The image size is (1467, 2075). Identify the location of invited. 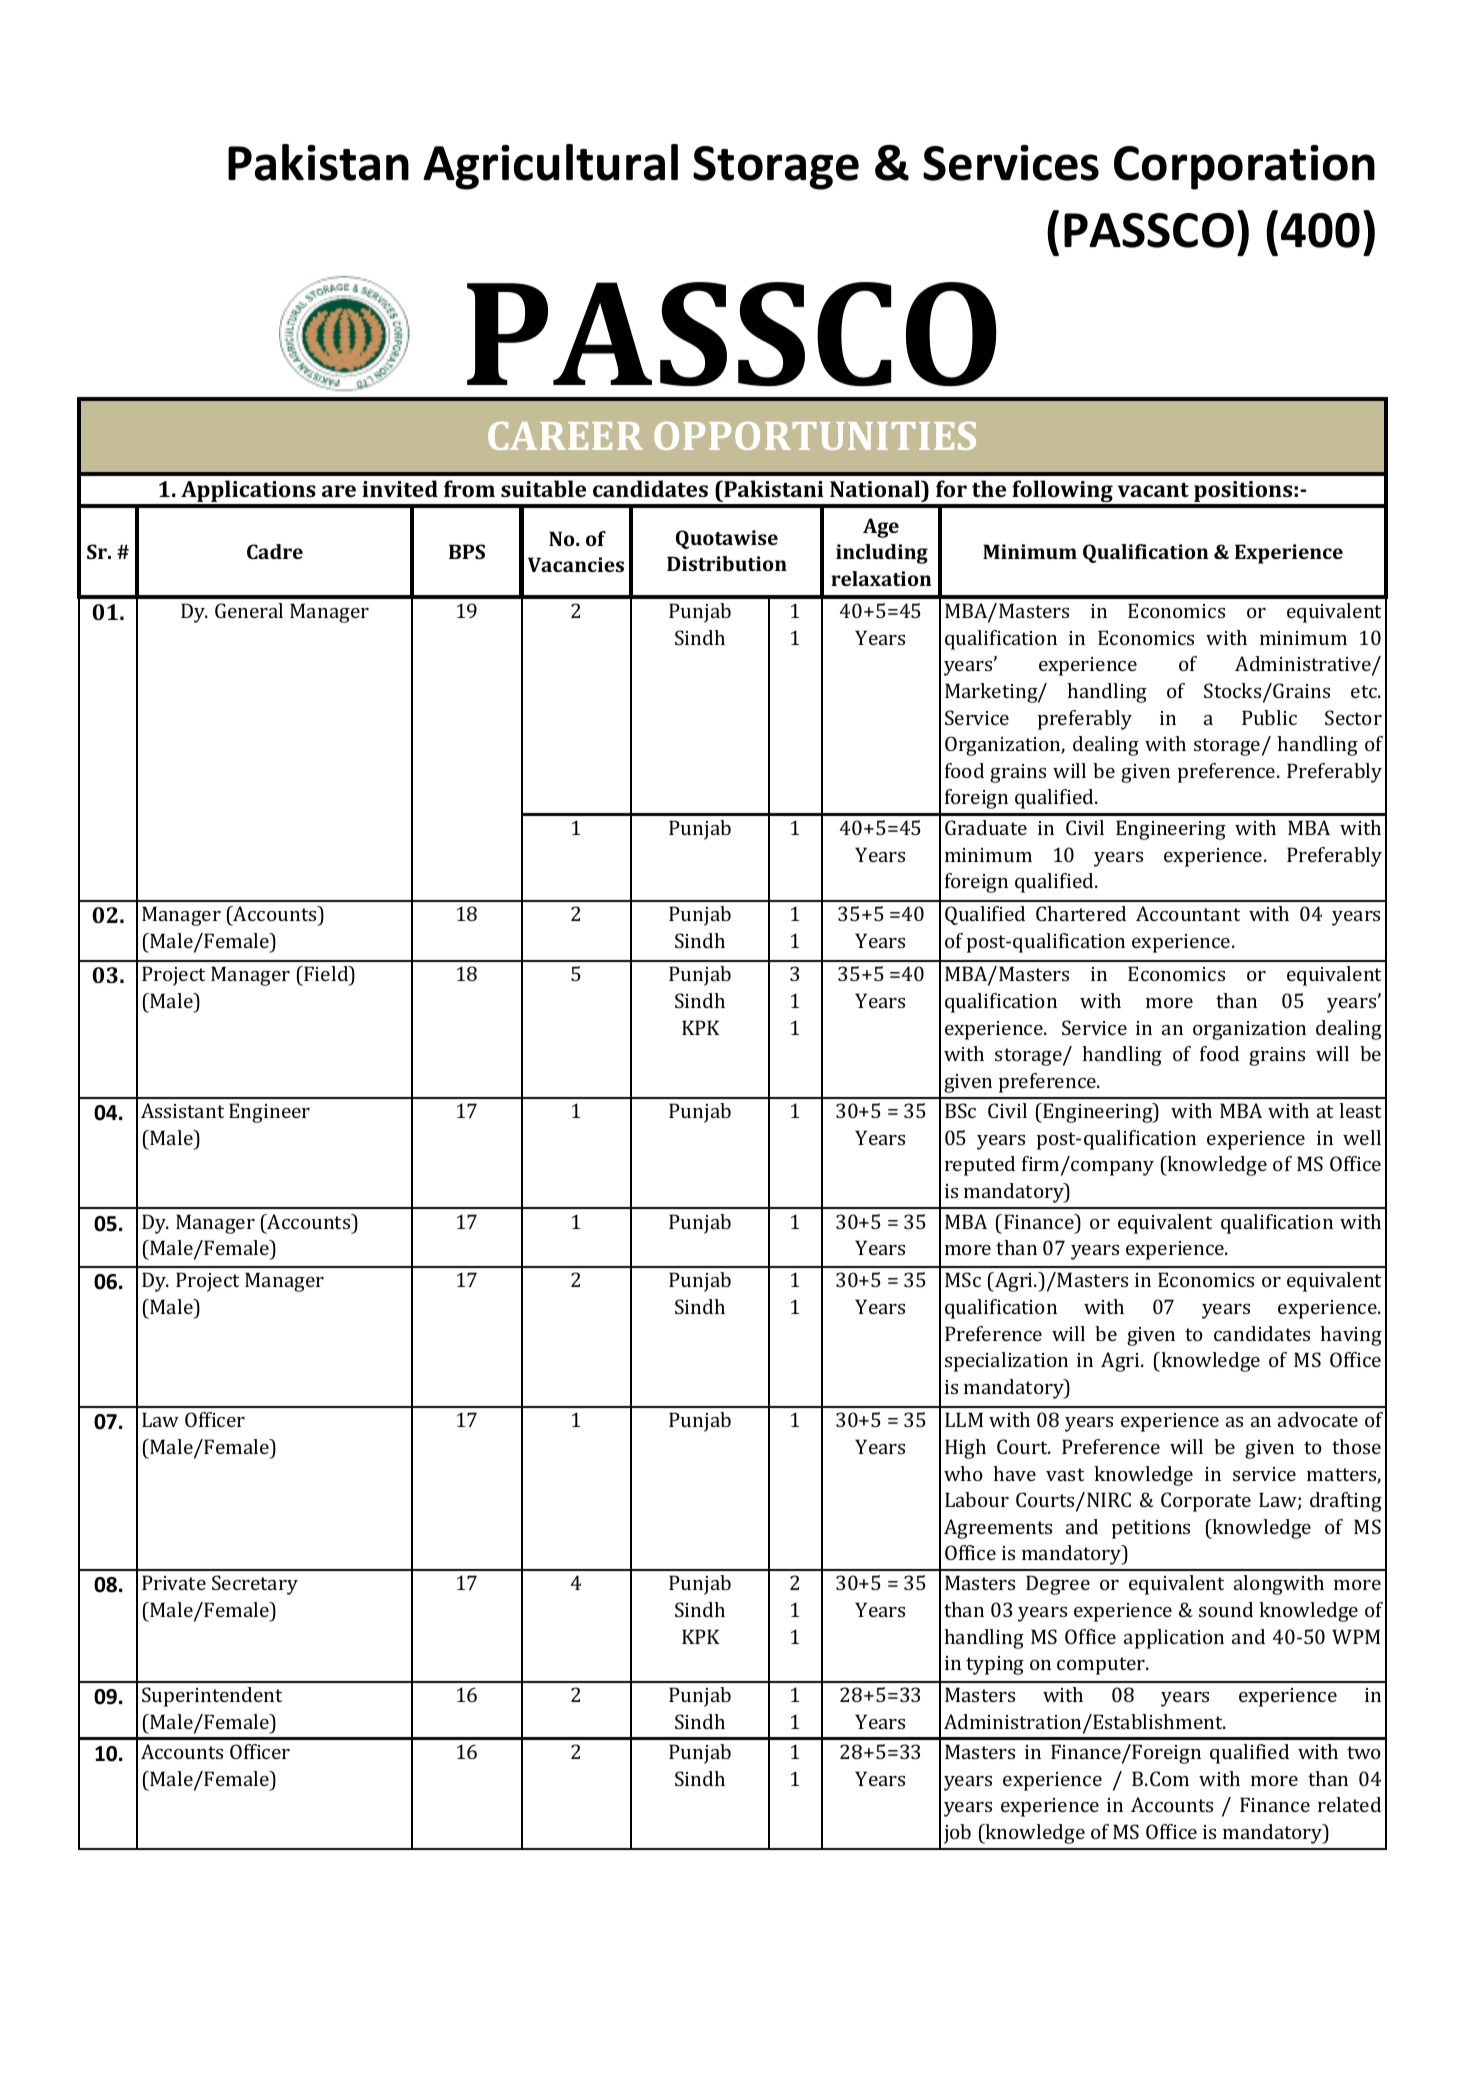
(400, 488).
